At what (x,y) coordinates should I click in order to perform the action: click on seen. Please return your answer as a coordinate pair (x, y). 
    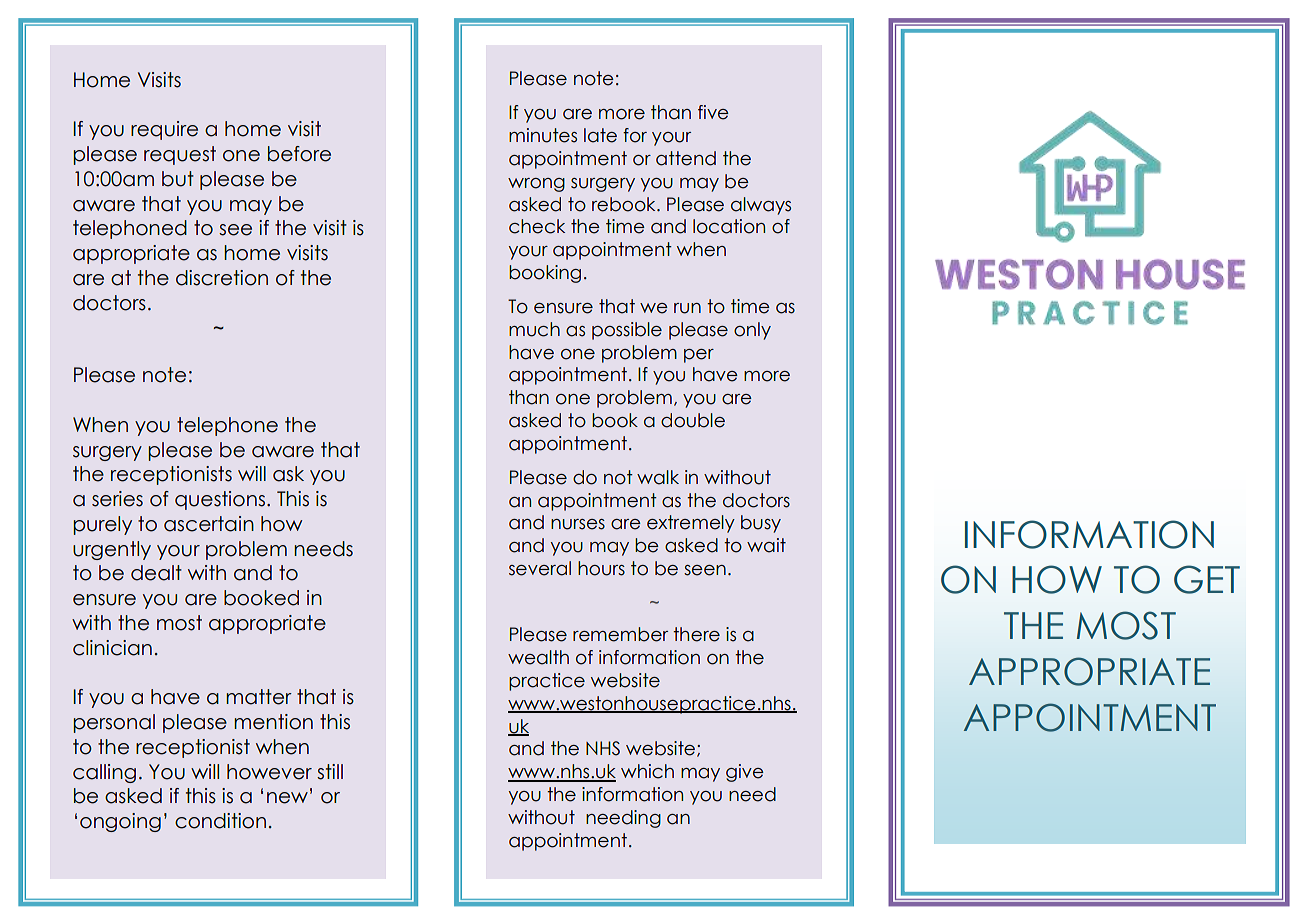
    Looking at the image, I should click on (705, 570).
